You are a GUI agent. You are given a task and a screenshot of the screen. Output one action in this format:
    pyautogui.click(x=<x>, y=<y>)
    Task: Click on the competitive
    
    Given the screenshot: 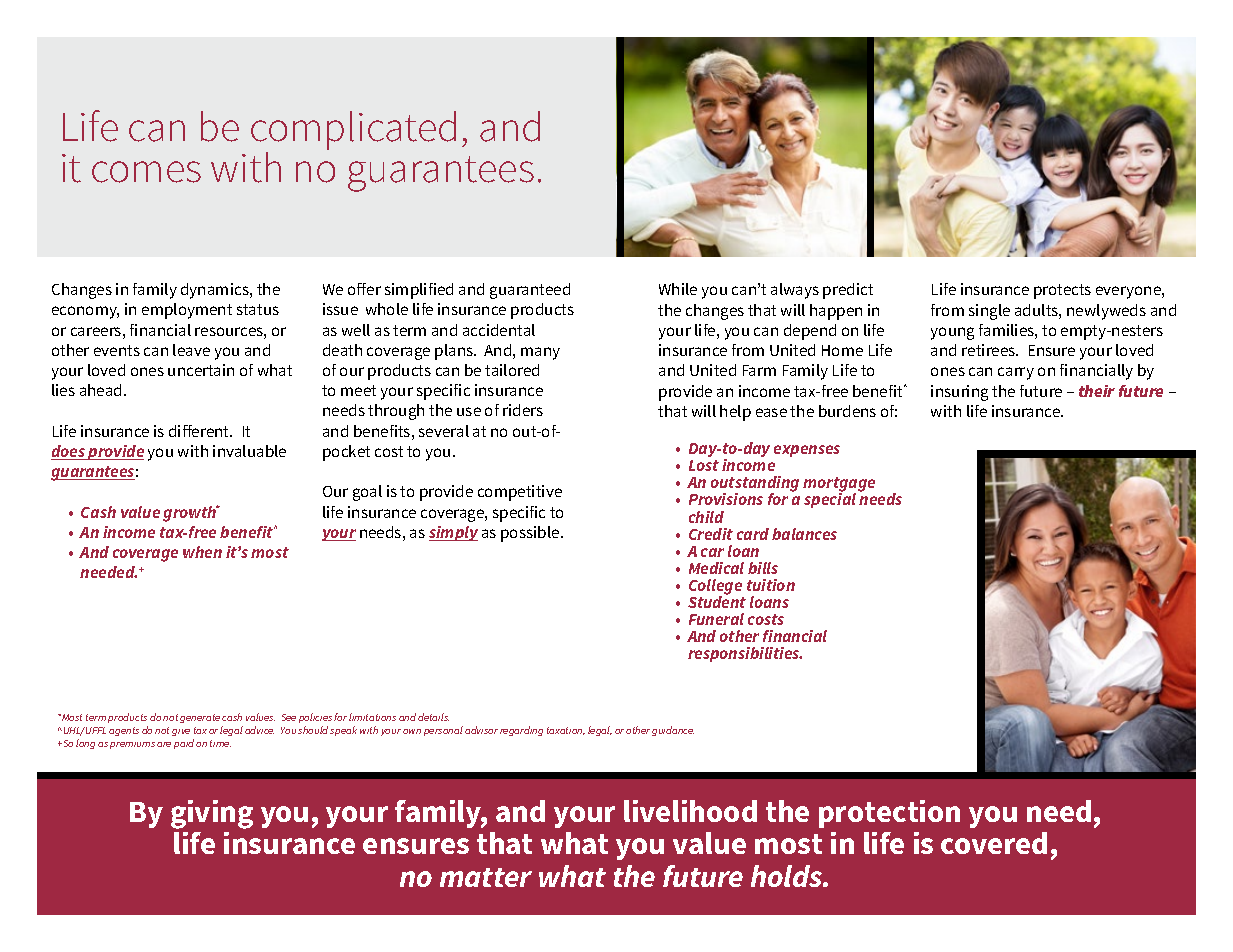 What is the action you would take?
    pyautogui.click(x=520, y=493)
